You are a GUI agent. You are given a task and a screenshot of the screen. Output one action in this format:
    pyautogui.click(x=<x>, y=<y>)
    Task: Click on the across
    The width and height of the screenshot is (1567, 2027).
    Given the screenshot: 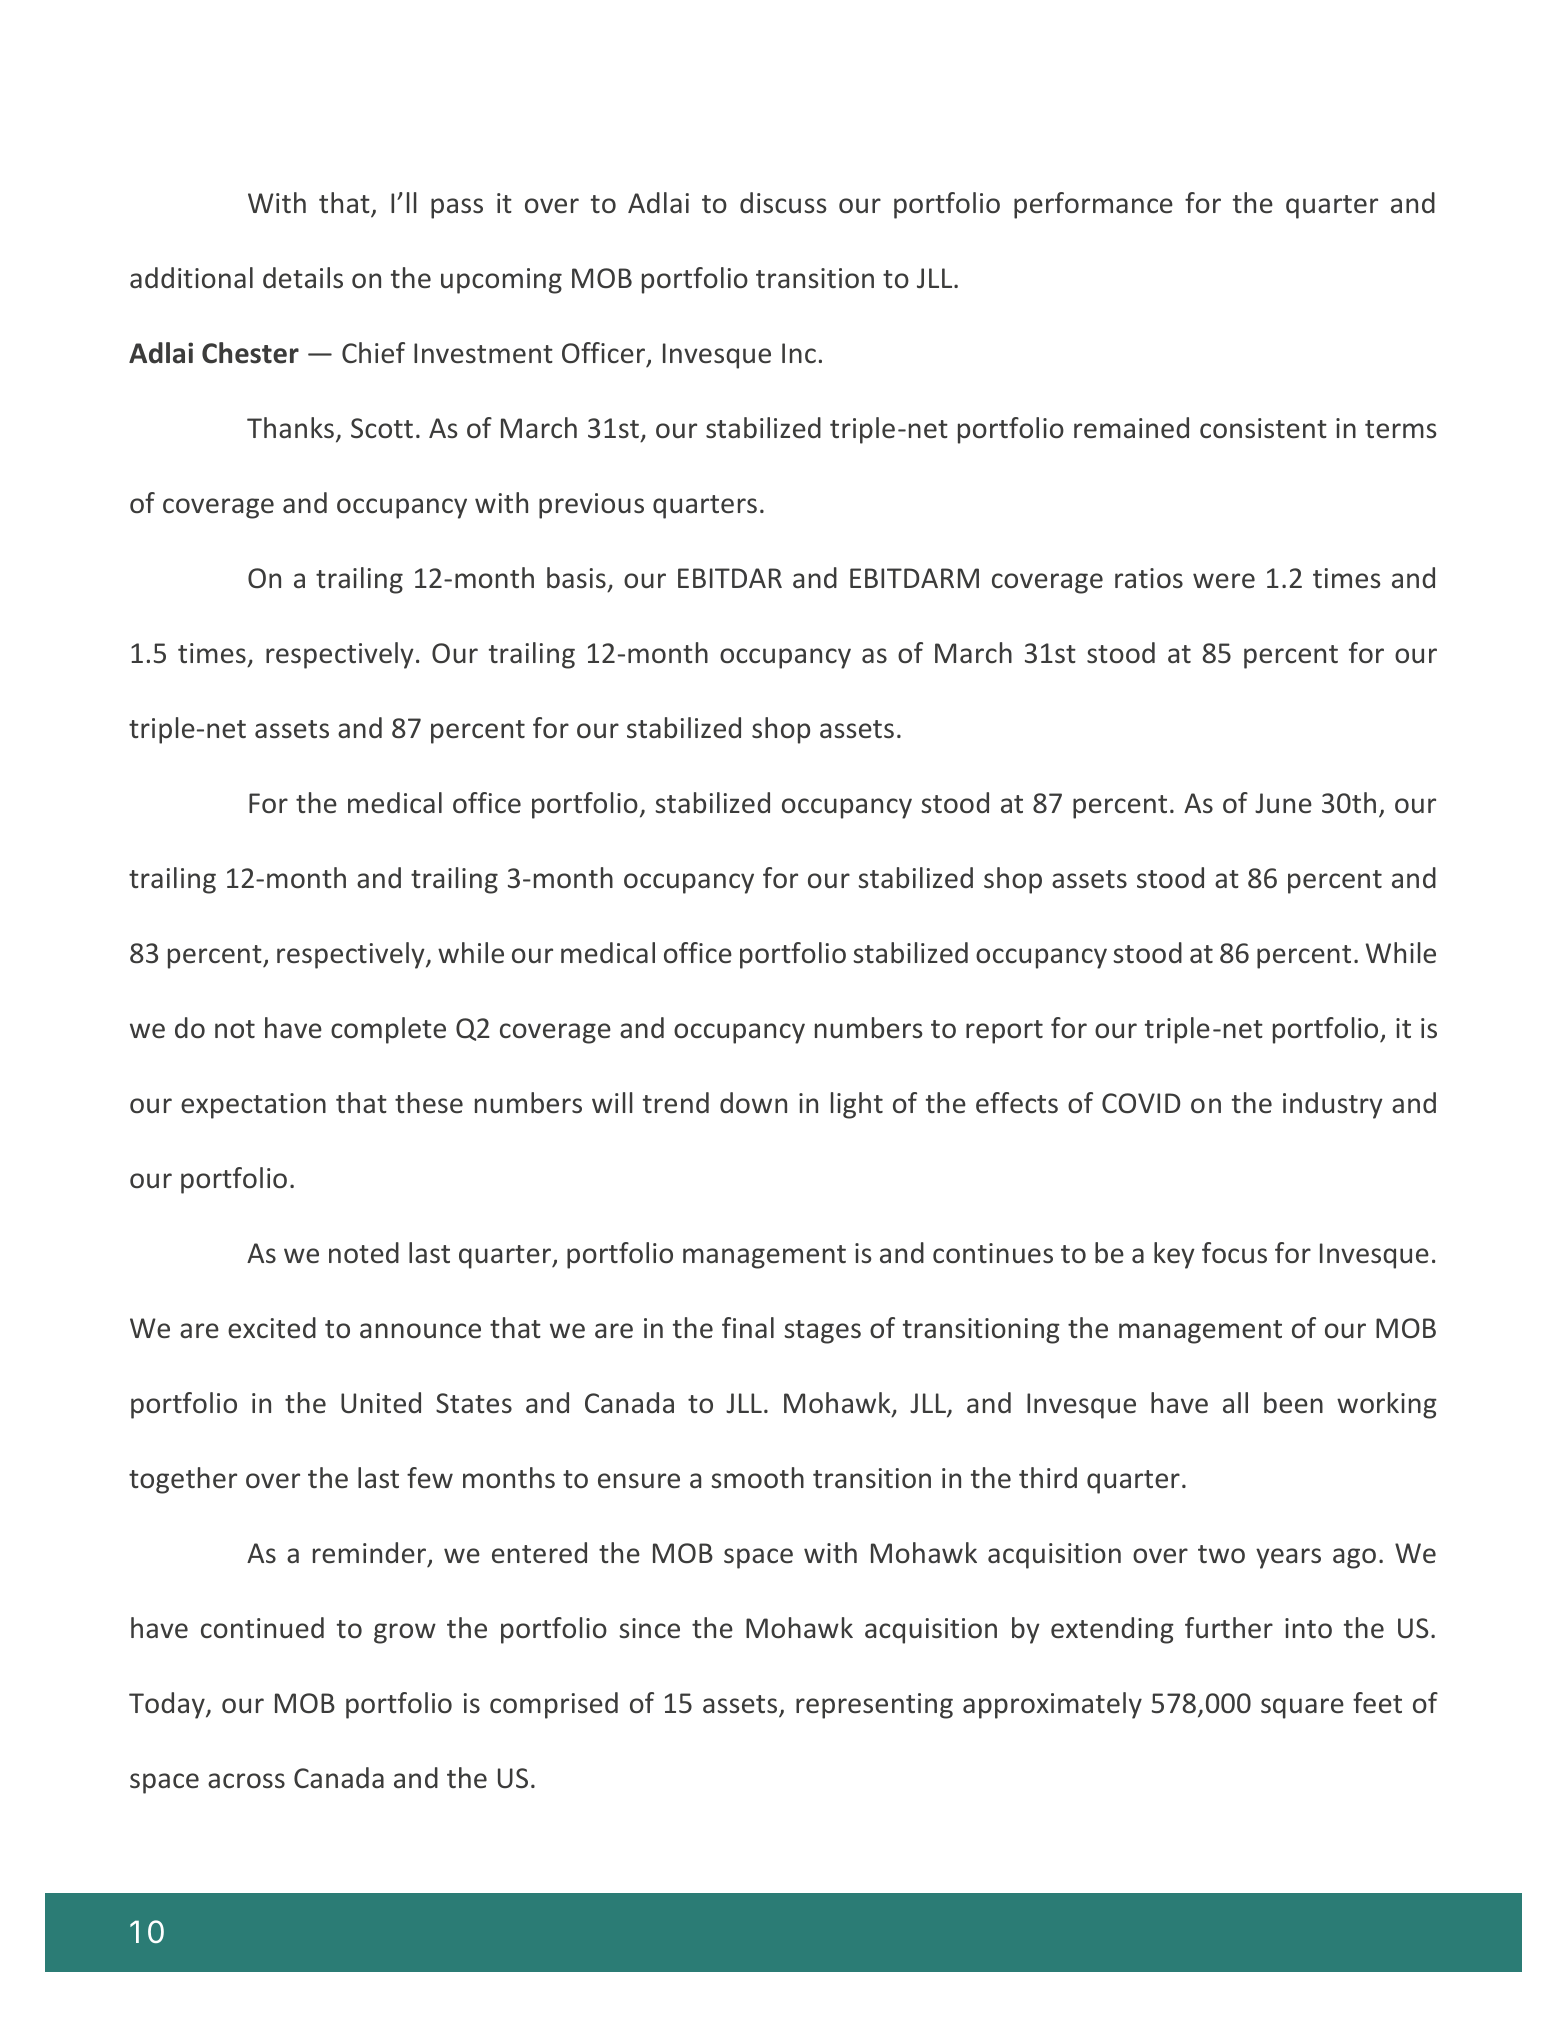 What is the action you would take?
    pyautogui.click(x=246, y=1781)
